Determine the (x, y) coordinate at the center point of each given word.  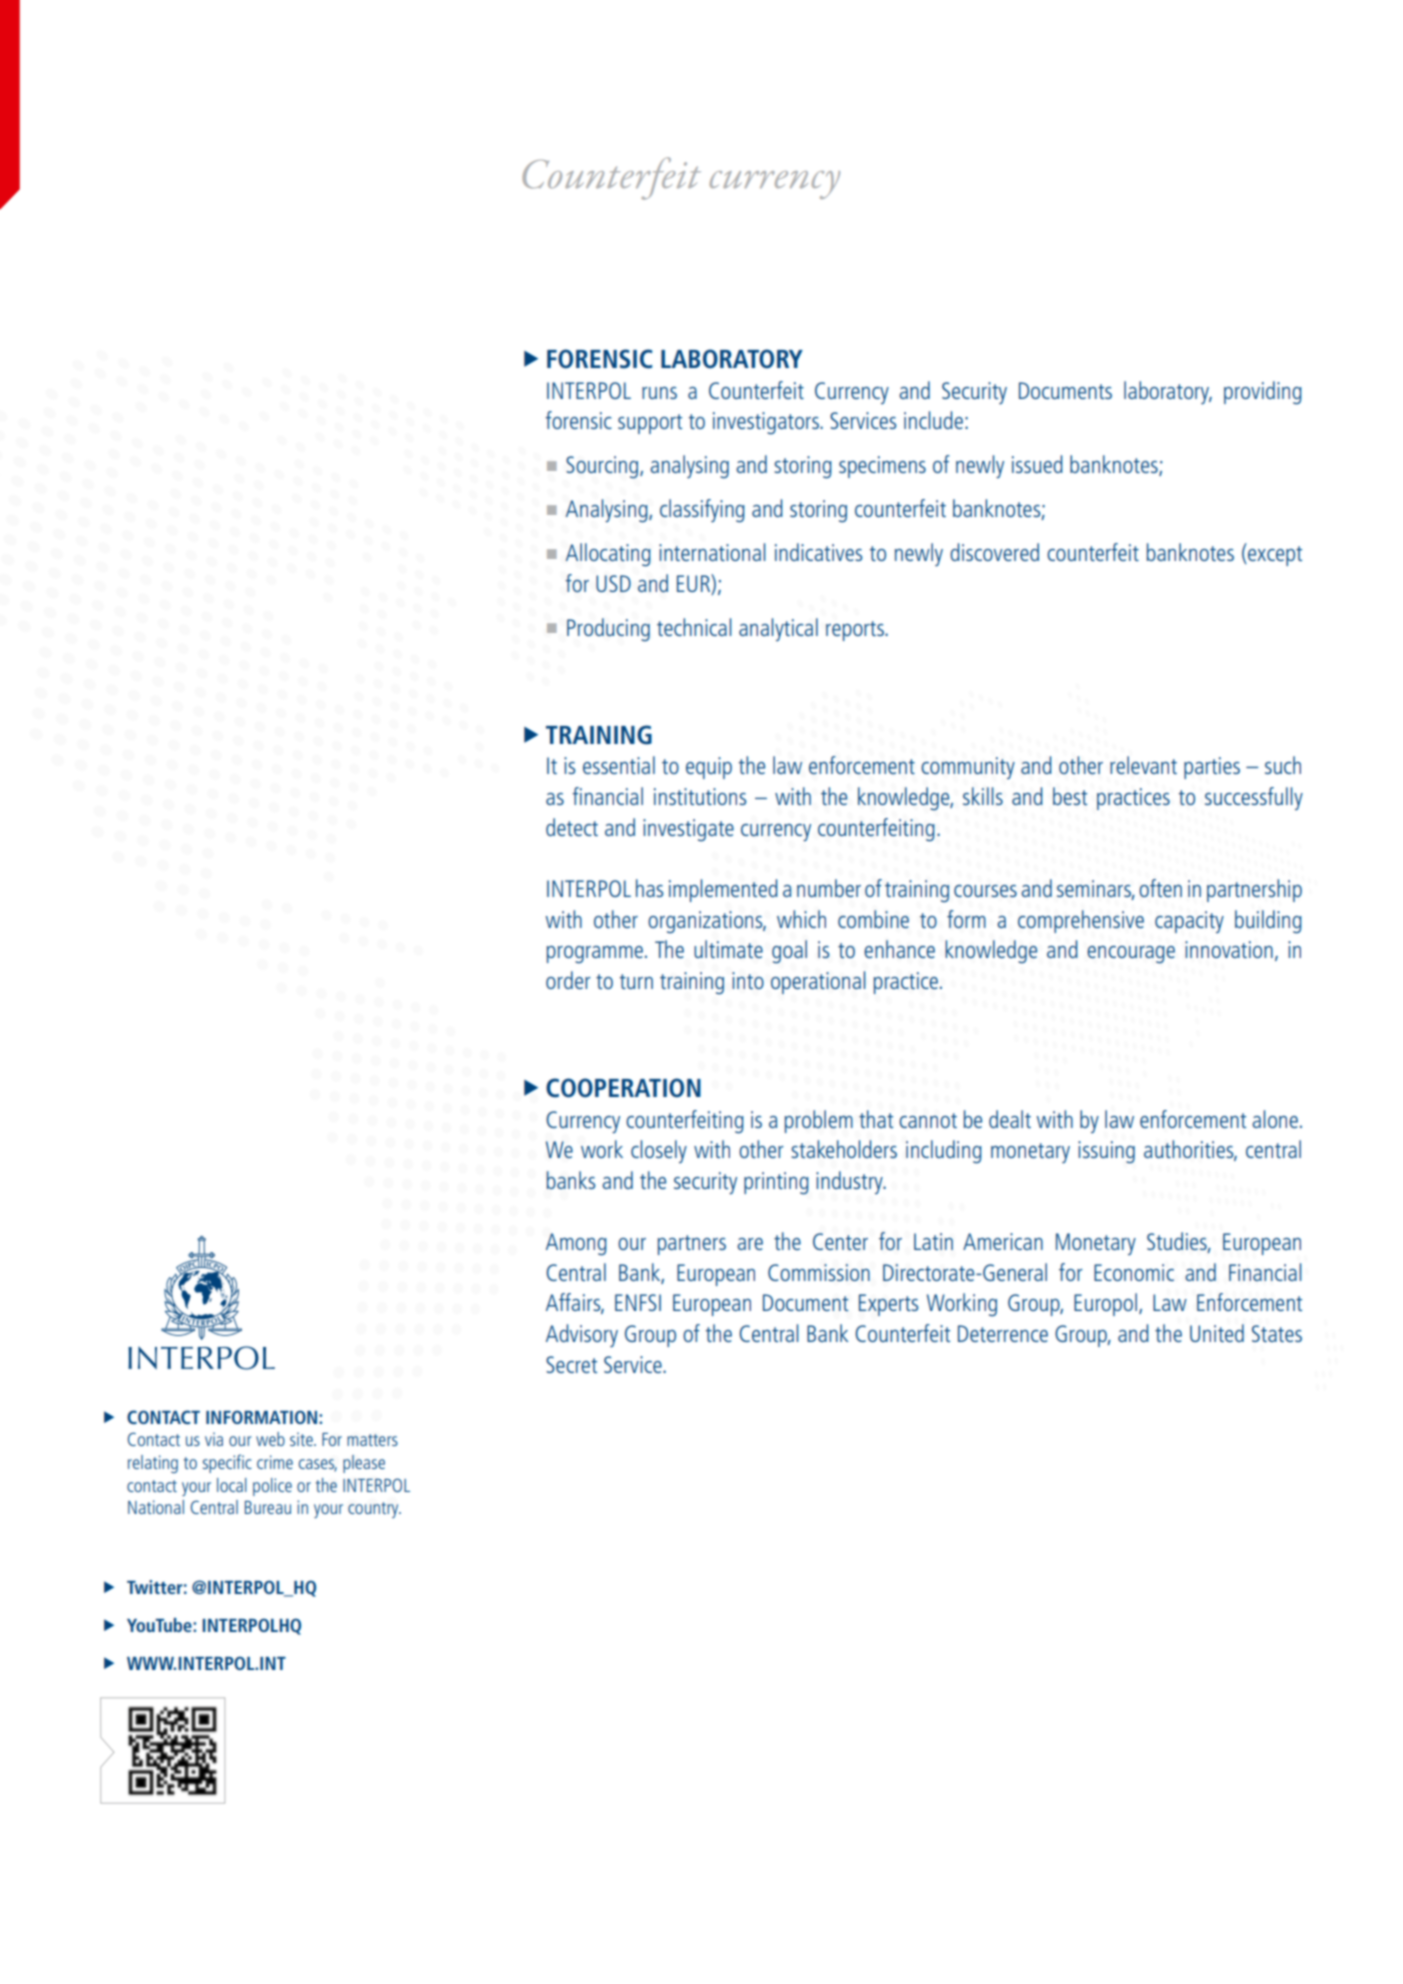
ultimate (728, 949)
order (568, 980)
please (364, 1464)
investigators (767, 423)
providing (1263, 392)
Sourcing (603, 467)
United (1217, 1333)
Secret (571, 1364)
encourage (1131, 955)
